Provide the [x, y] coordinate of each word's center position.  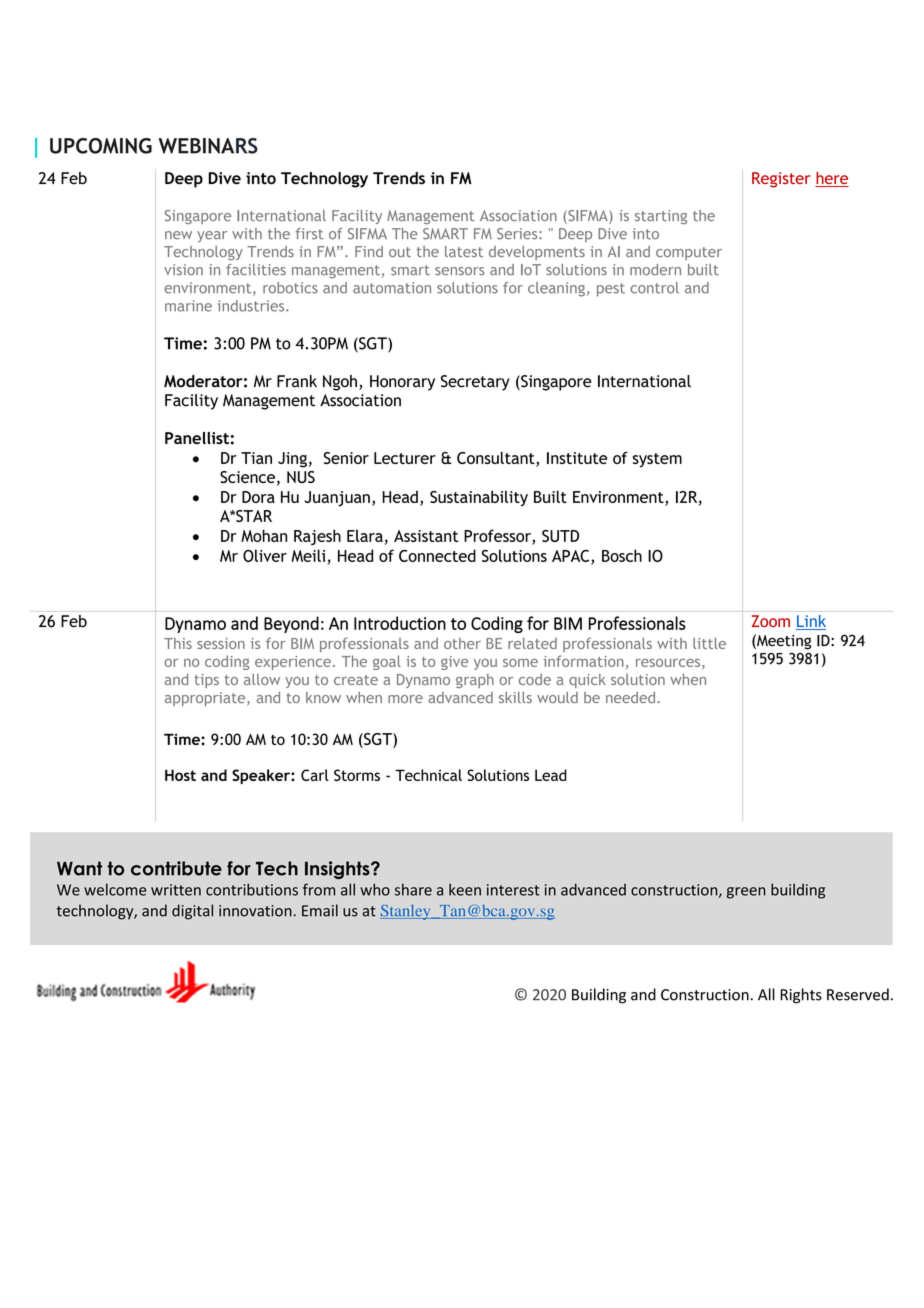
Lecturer [405, 458]
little [709, 643]
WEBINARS [208, 146]
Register [781, 180]
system [657, 460]
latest [464, 251]
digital [192, 912]
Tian [256, 458]
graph [475, 681]
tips [206, 681]
